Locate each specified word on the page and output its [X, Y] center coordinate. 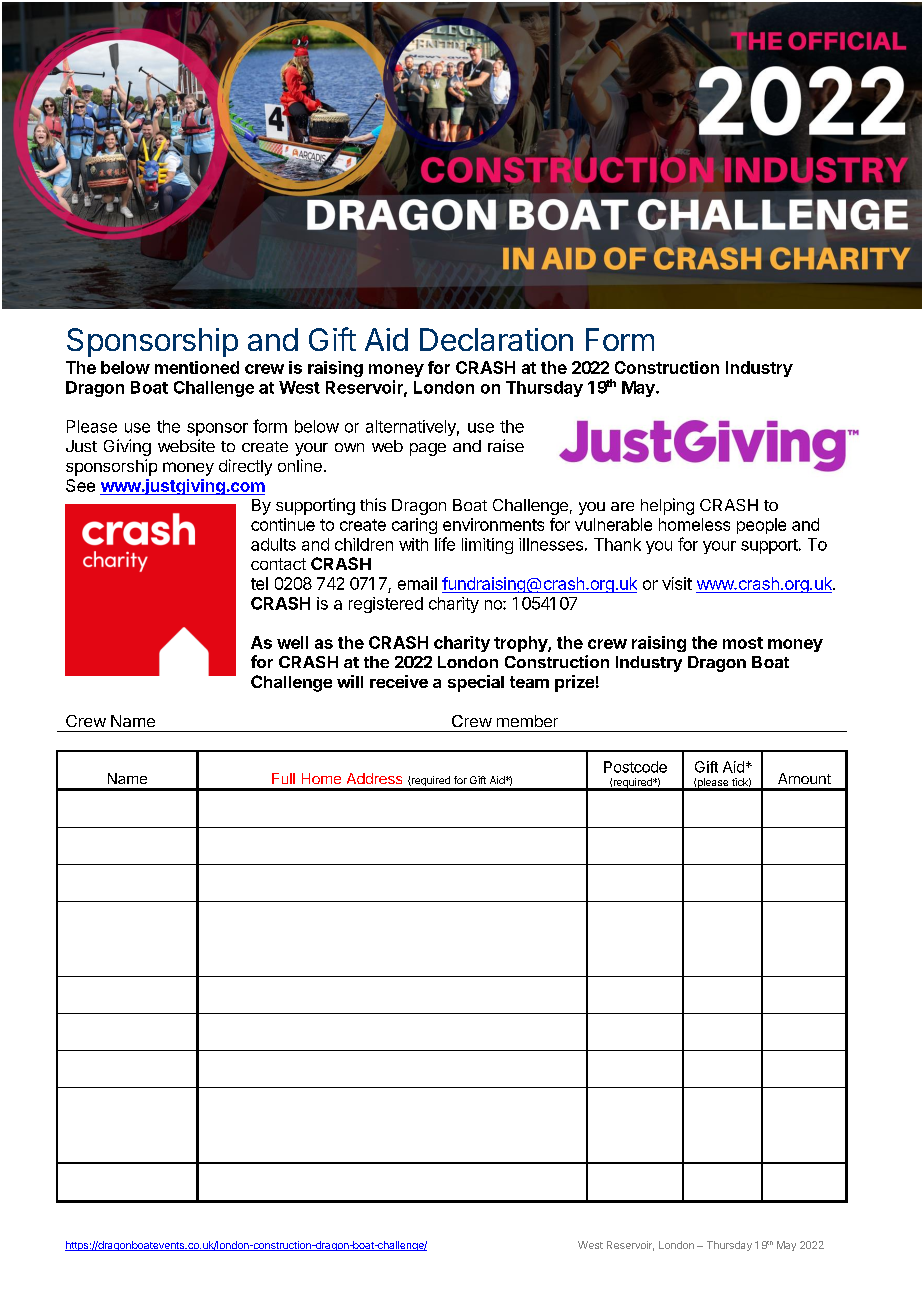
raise [506, 445]
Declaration [496, 339]
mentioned [197, 367]
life [445, 544]
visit [677, 583]
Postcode [635, 767]
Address [374, 778]
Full [283, 778]
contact [278, 564]
